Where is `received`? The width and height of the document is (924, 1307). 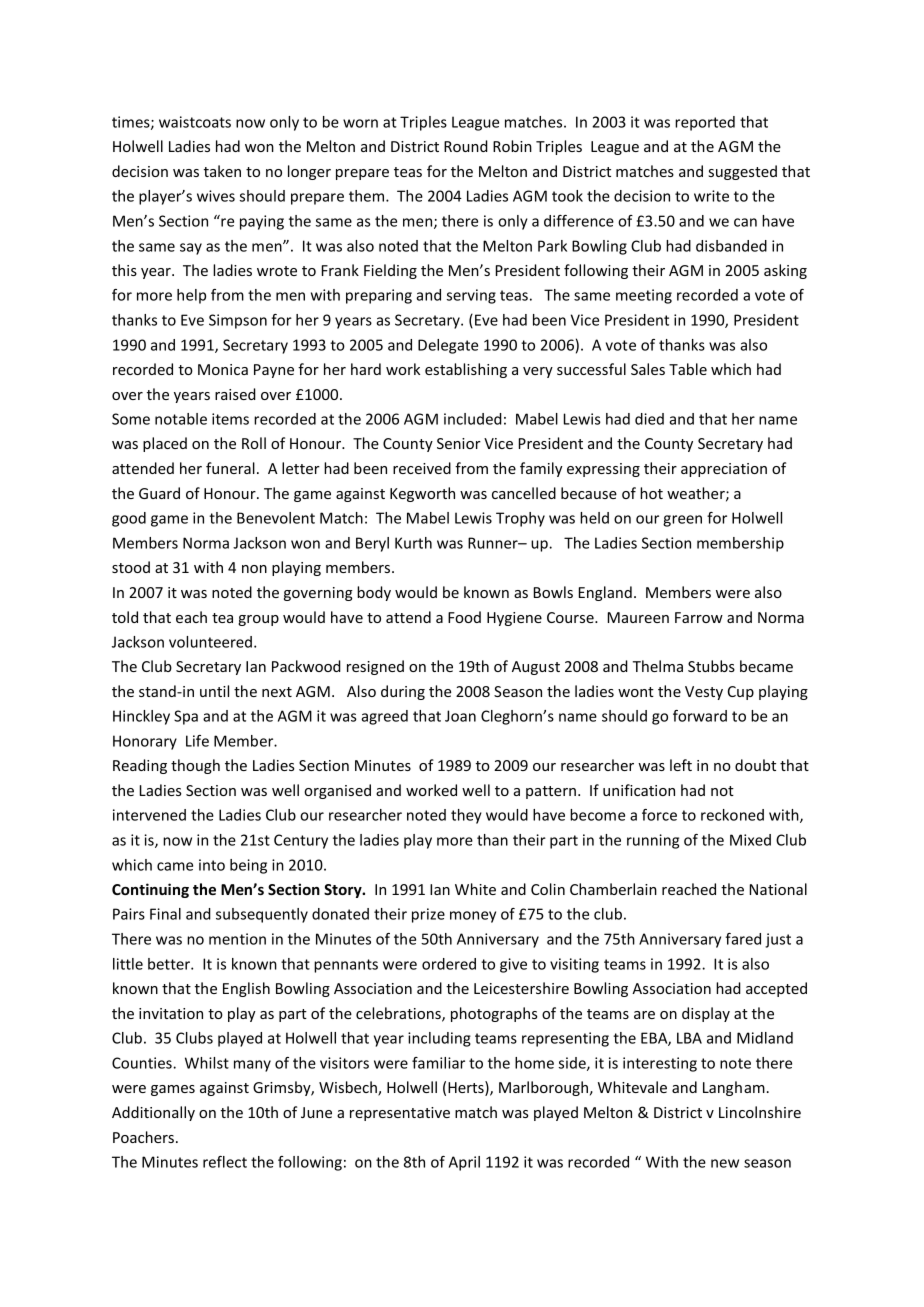
received is located at coordinates (422, 468).
